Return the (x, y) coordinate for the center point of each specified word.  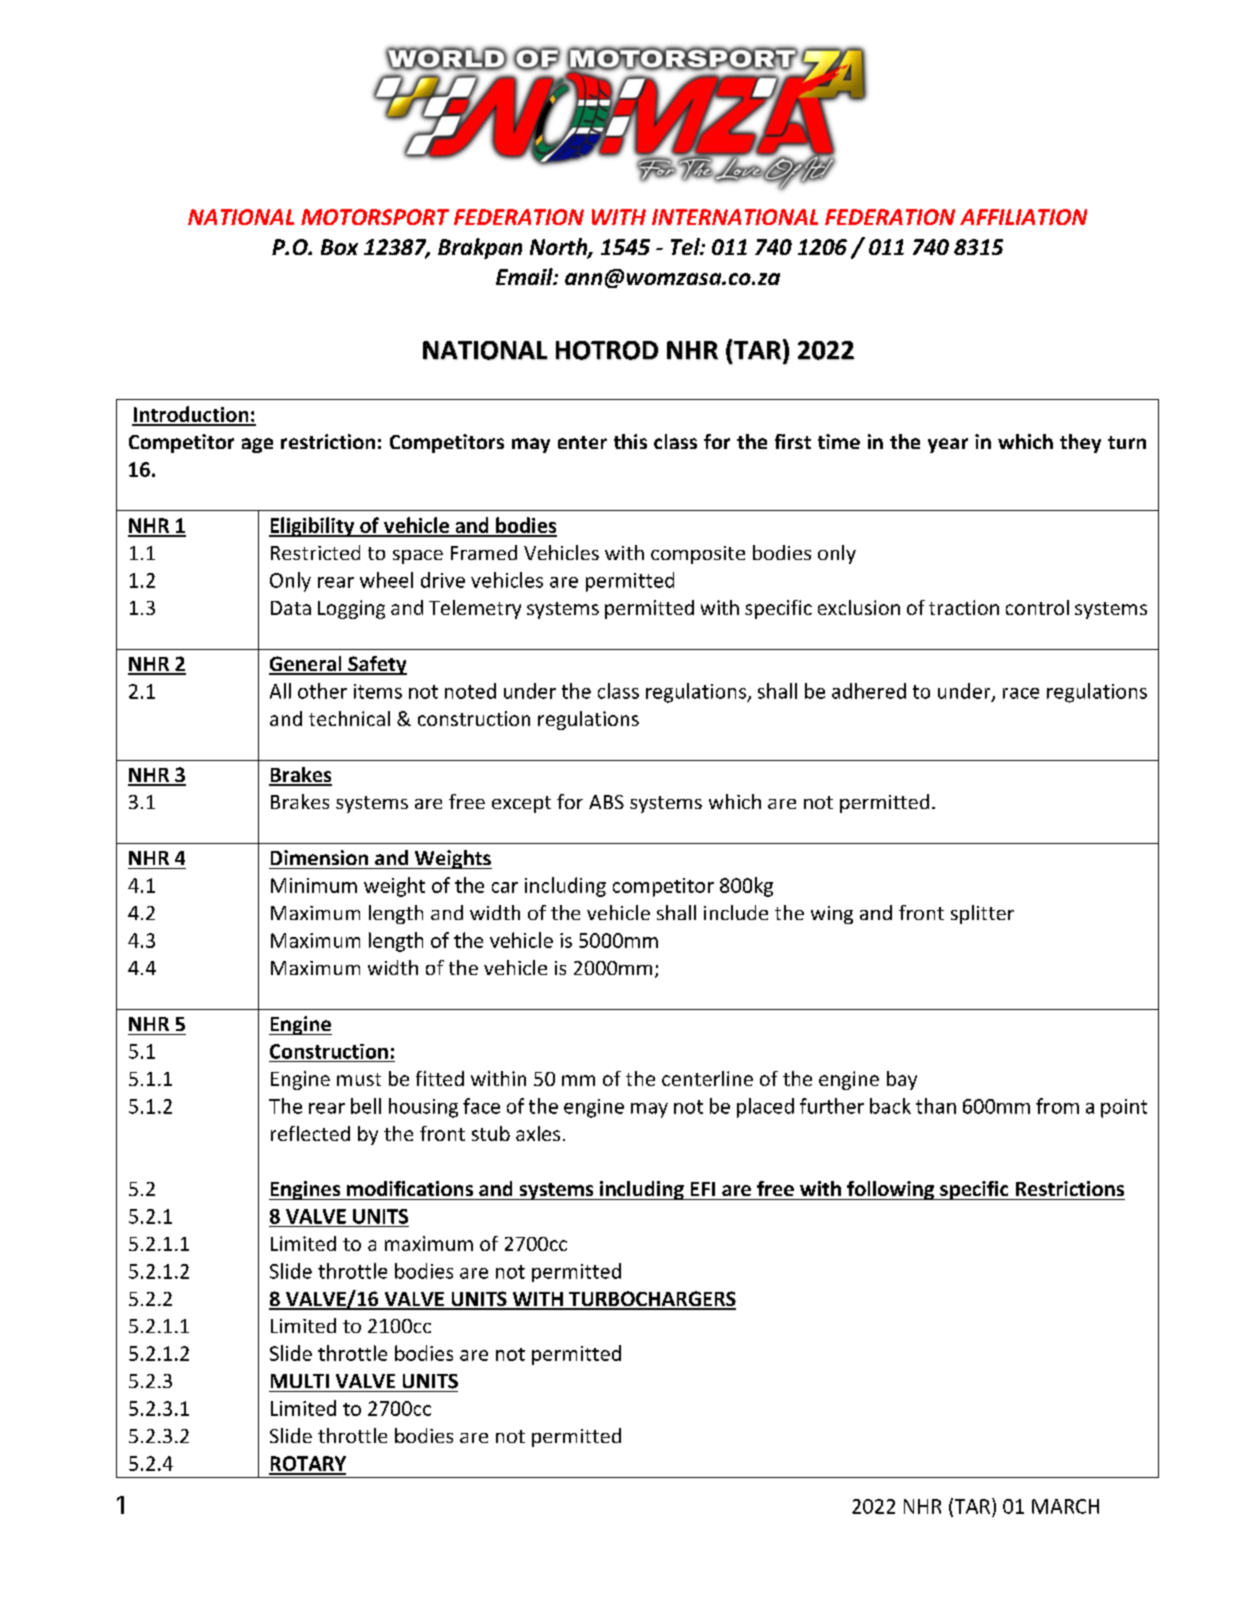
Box (339, 247)
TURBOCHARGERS (651, 1300)
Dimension (319, 857)
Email (525, 276)
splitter (982, 914)
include (736, 912)
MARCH (1065, 1506)
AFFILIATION (1023, 217)
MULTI (300, 1381)
